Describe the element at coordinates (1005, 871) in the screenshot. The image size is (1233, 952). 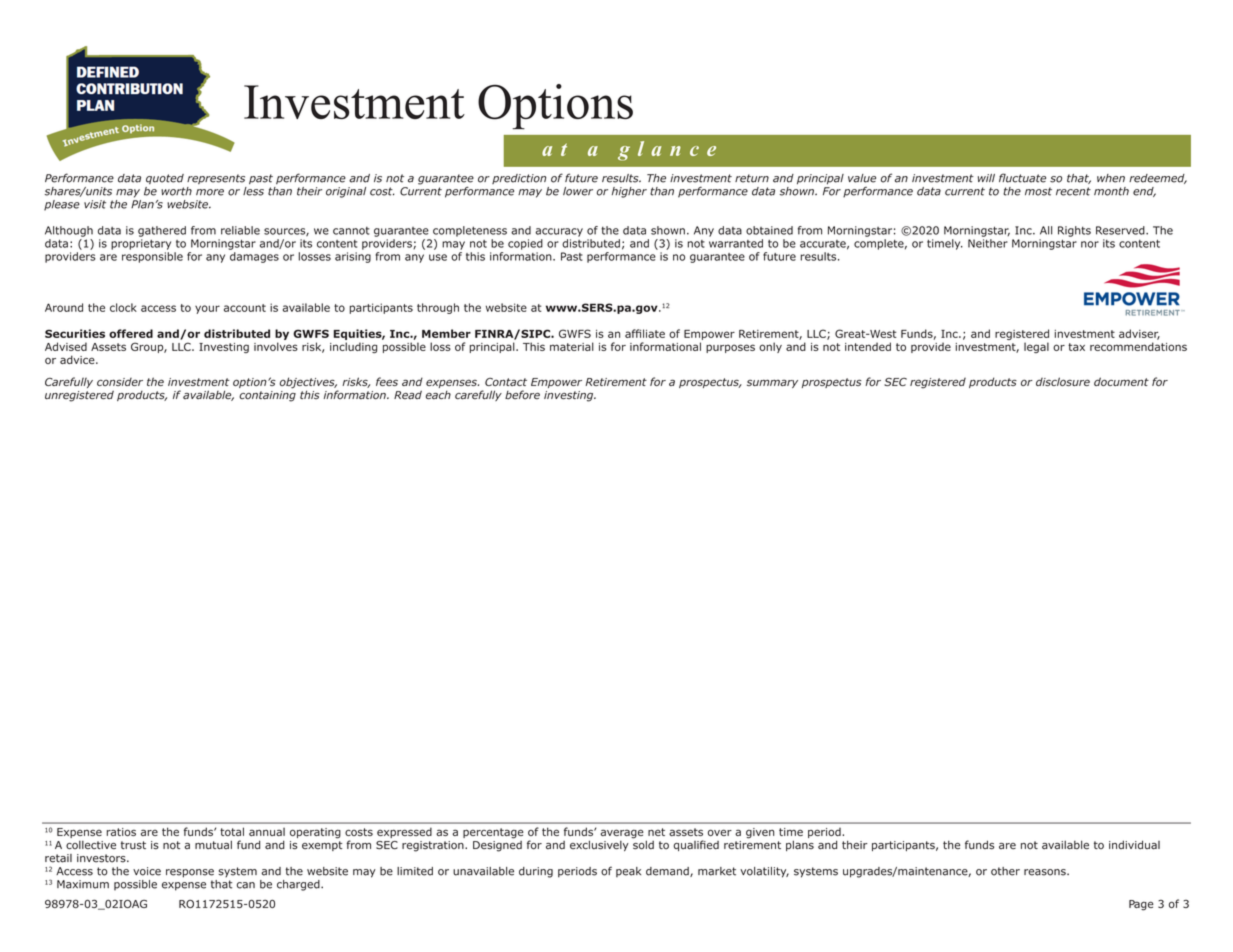
I see `other` at that location.
